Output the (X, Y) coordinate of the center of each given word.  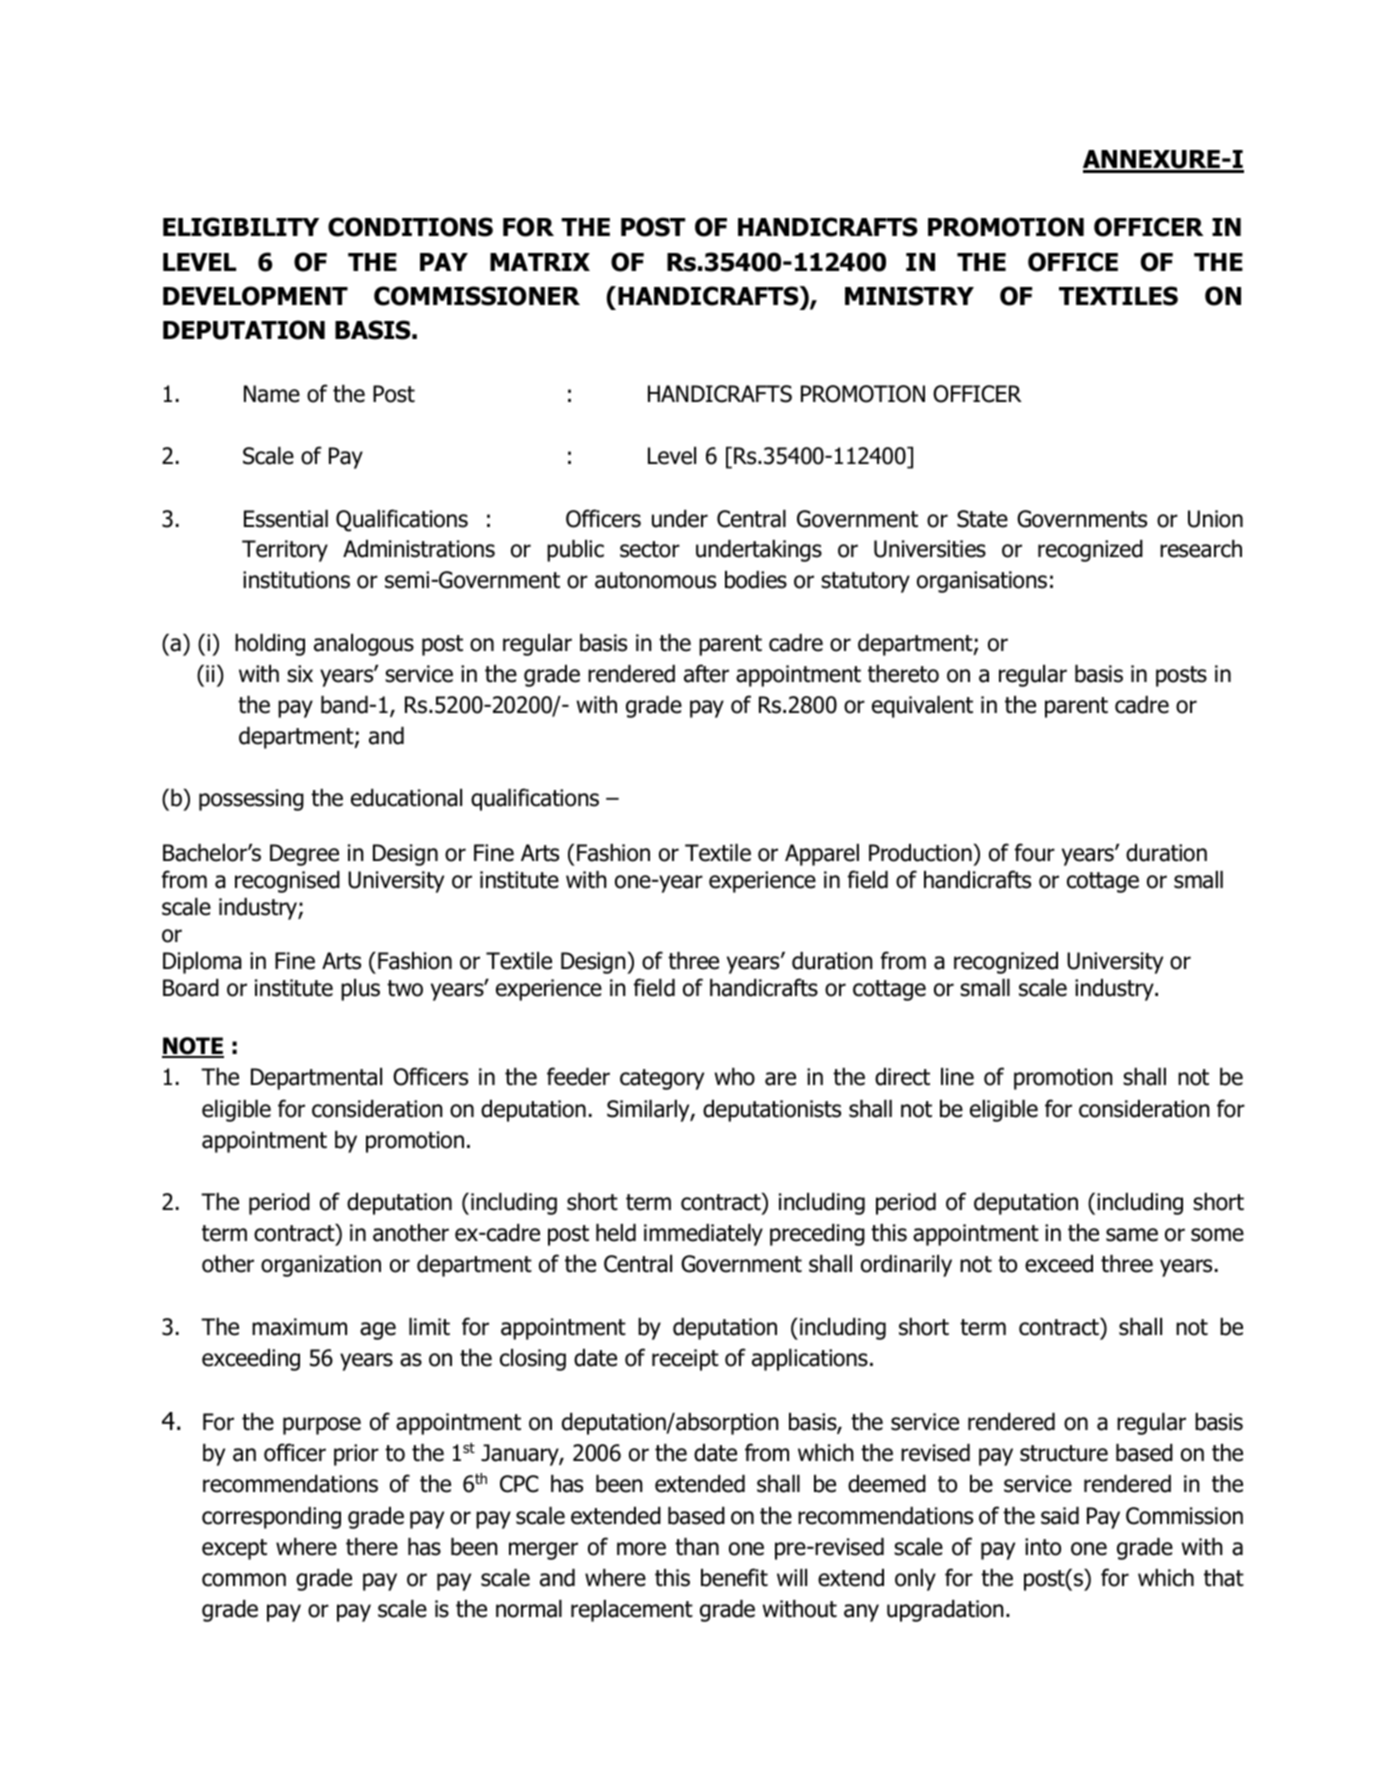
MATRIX (540, 262)
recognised (287, 882)
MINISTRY (909, 296)
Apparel (822, 855)
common (244, 1580)
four (1035, 852)
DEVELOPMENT (255, 296)
